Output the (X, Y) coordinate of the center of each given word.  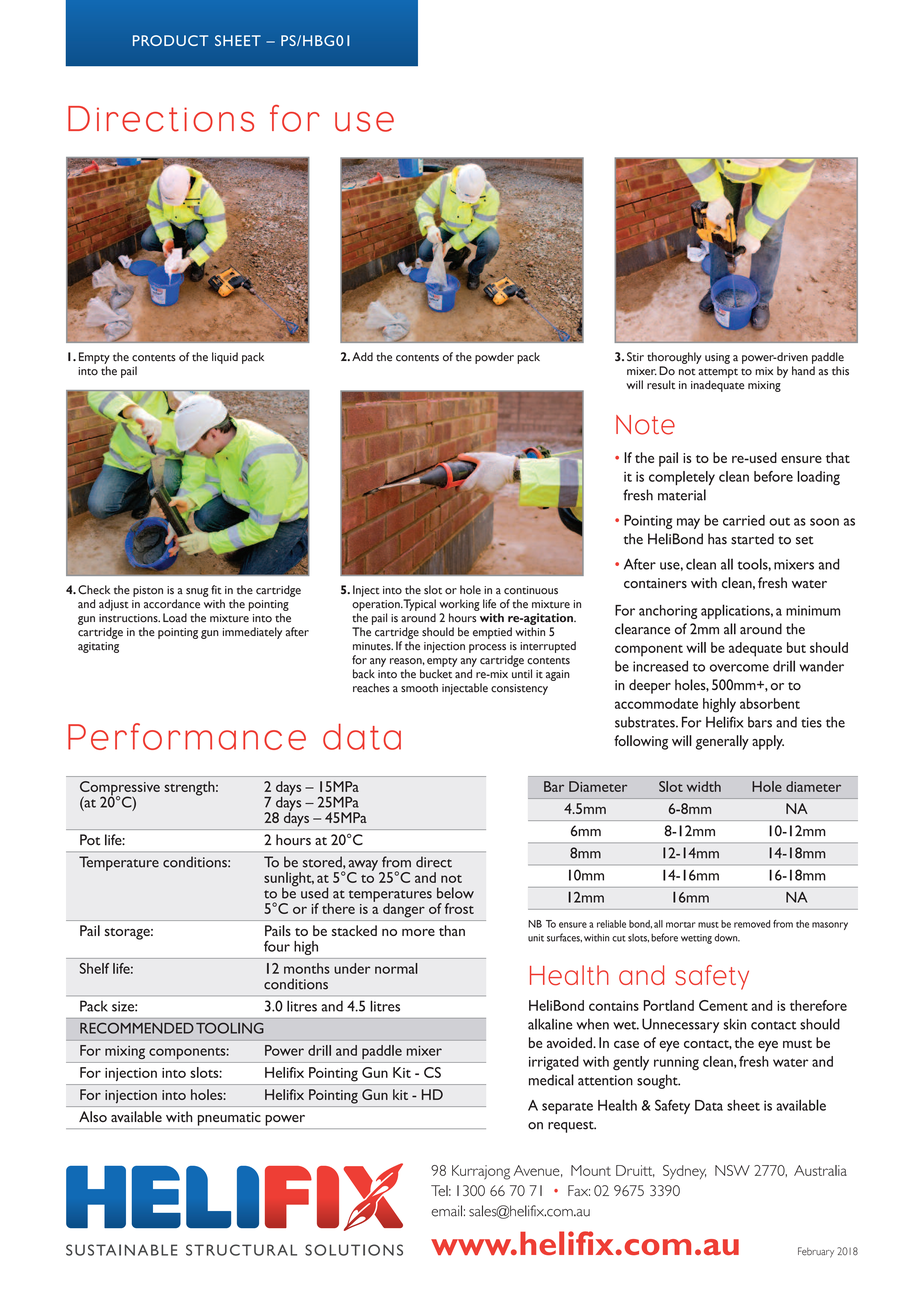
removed (752, 924)
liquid (225, 358)
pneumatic (229, 1119)
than (452, 930)
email (446, 1211)
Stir (635, 357)
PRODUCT (170, 40)
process (487, 648)
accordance (172, 604)
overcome (739, 668)
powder (494, 358)
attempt (718, 373)
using (717, 358)
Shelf (94, 968)
